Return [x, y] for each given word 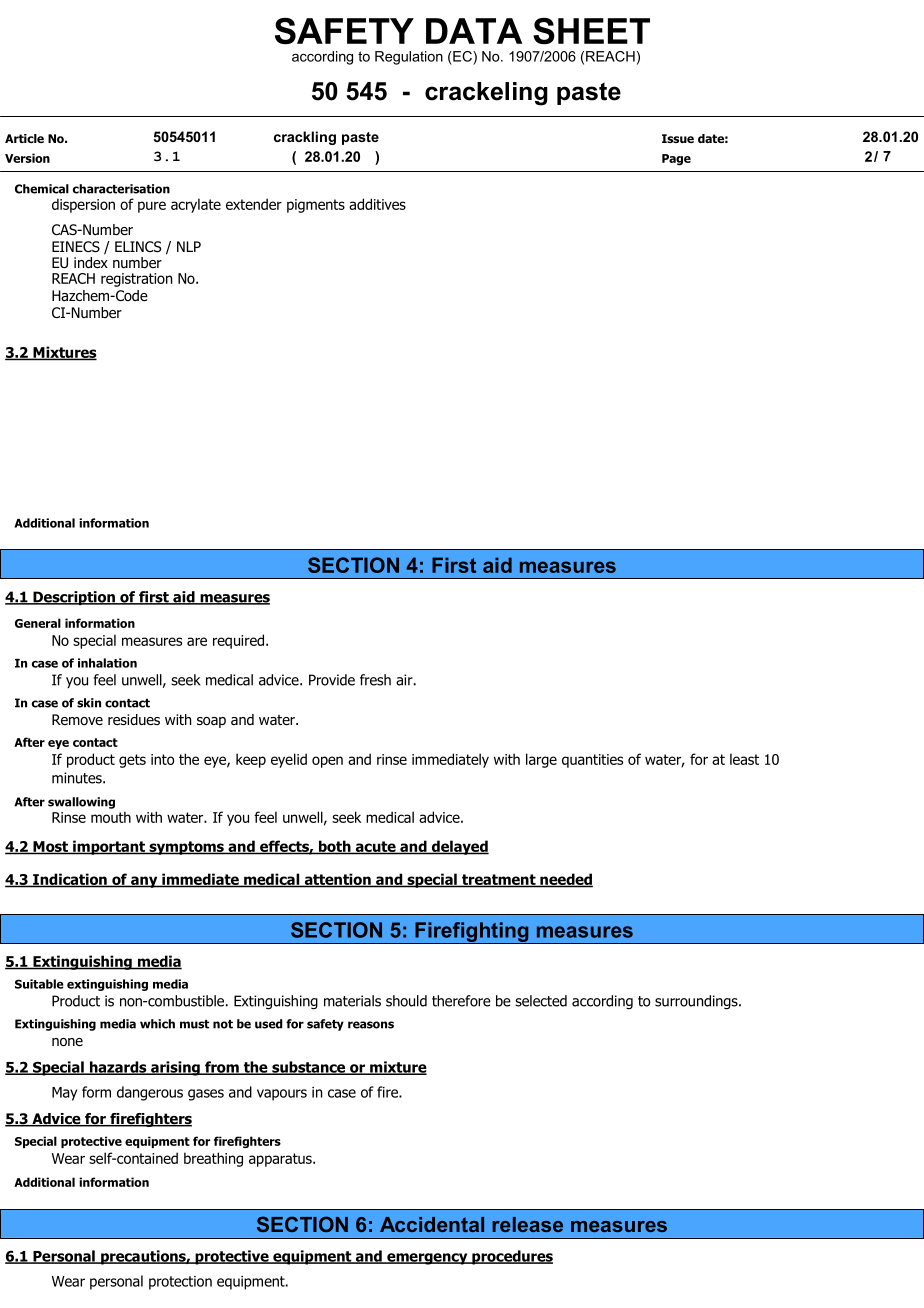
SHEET [591, 30]
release [527, 1224]
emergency [427, 1259]
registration [136, 280]
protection [180, 1283]
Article [24, 138]
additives [377, 204]
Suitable [39, 984]
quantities [592, 761]
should [406, 1001]
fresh [375, 680]
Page [676, 159]
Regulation [409, 58]
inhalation [107, 663]
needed [565, 880]
